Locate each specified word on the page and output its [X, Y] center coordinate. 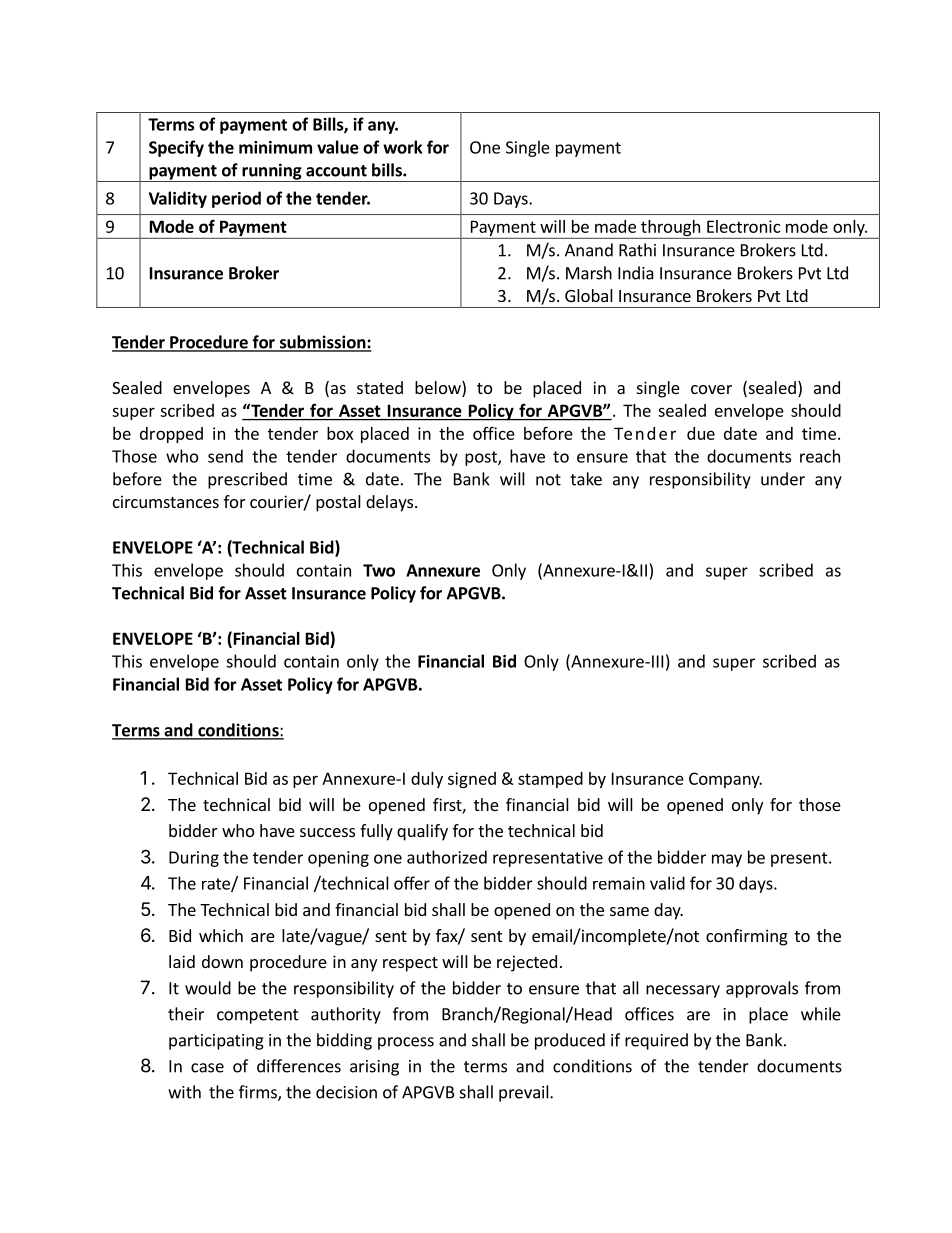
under [783, 479]
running [272, 172]
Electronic [743, 226]
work [402, 147]
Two [379, 570]
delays [389, 503]
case [207, 1068]
